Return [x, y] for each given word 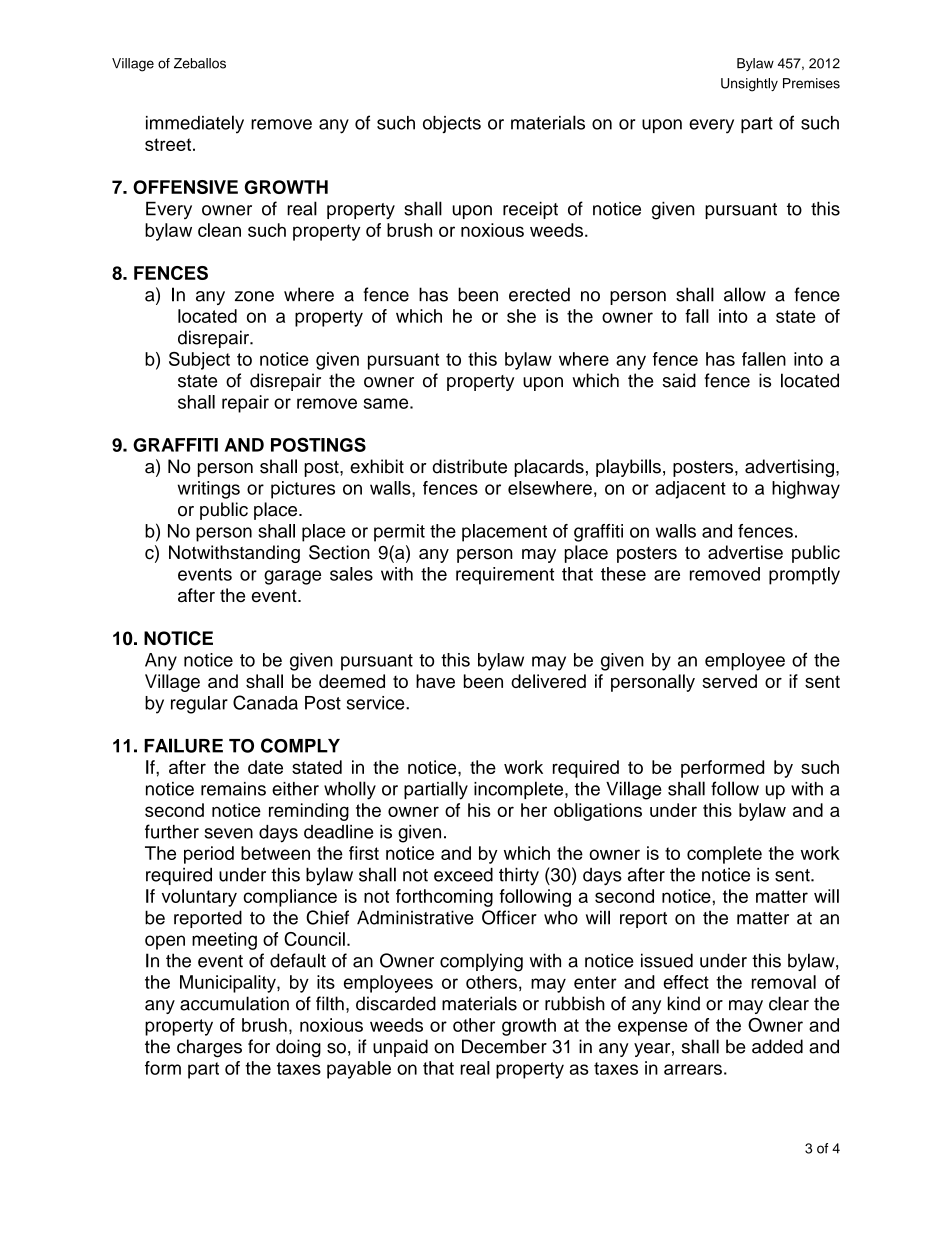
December [504, 1046]
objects [452, 124]
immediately [195, 124]
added [777, 1046]
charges [209, 1048]
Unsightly [749, 85]
